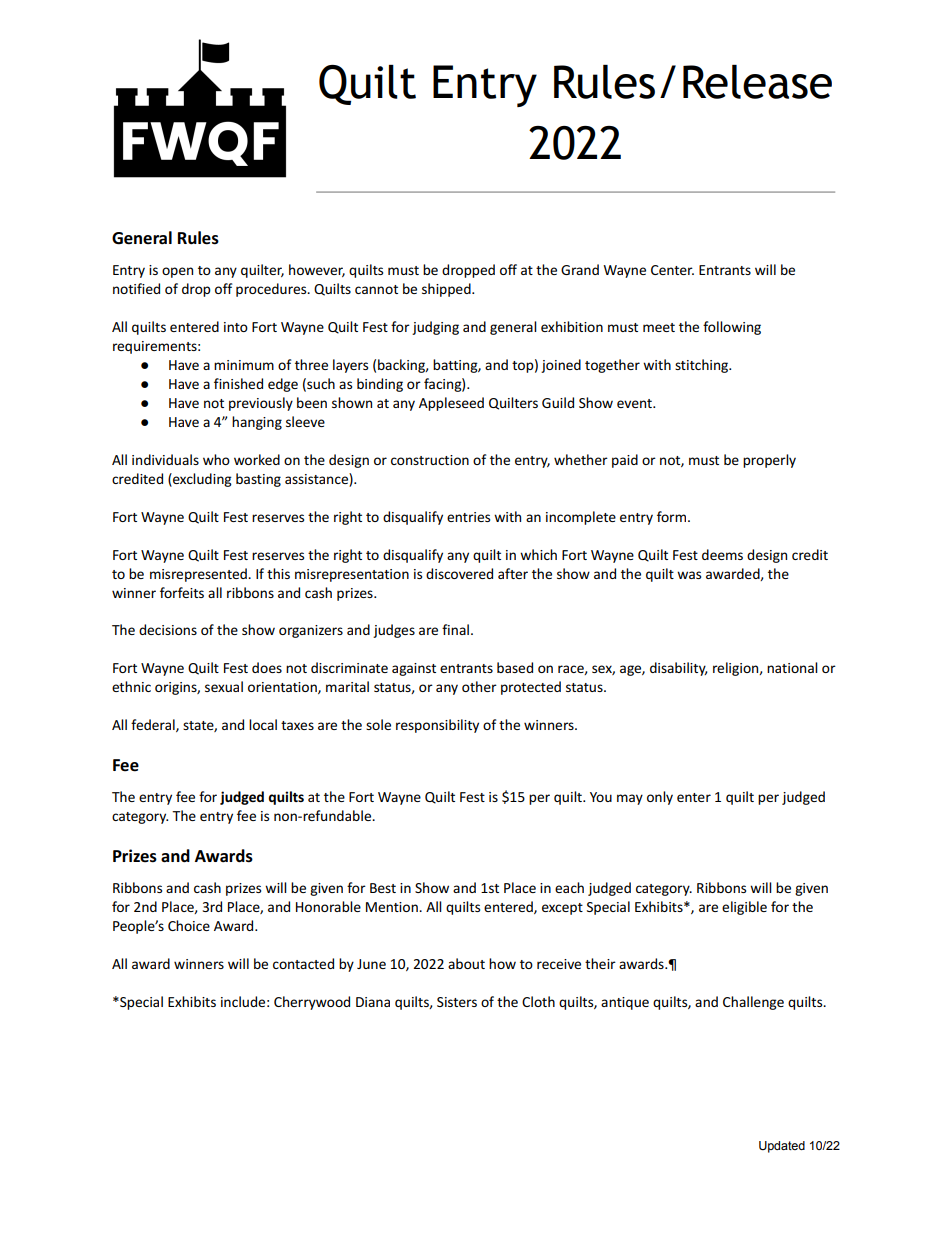 Image resolution: width=952 pixels, height=1233 pixels. What do you see at coordinates (189, 925) in the screenshot?
I see `Choice` at bounding box center [189, 925].
